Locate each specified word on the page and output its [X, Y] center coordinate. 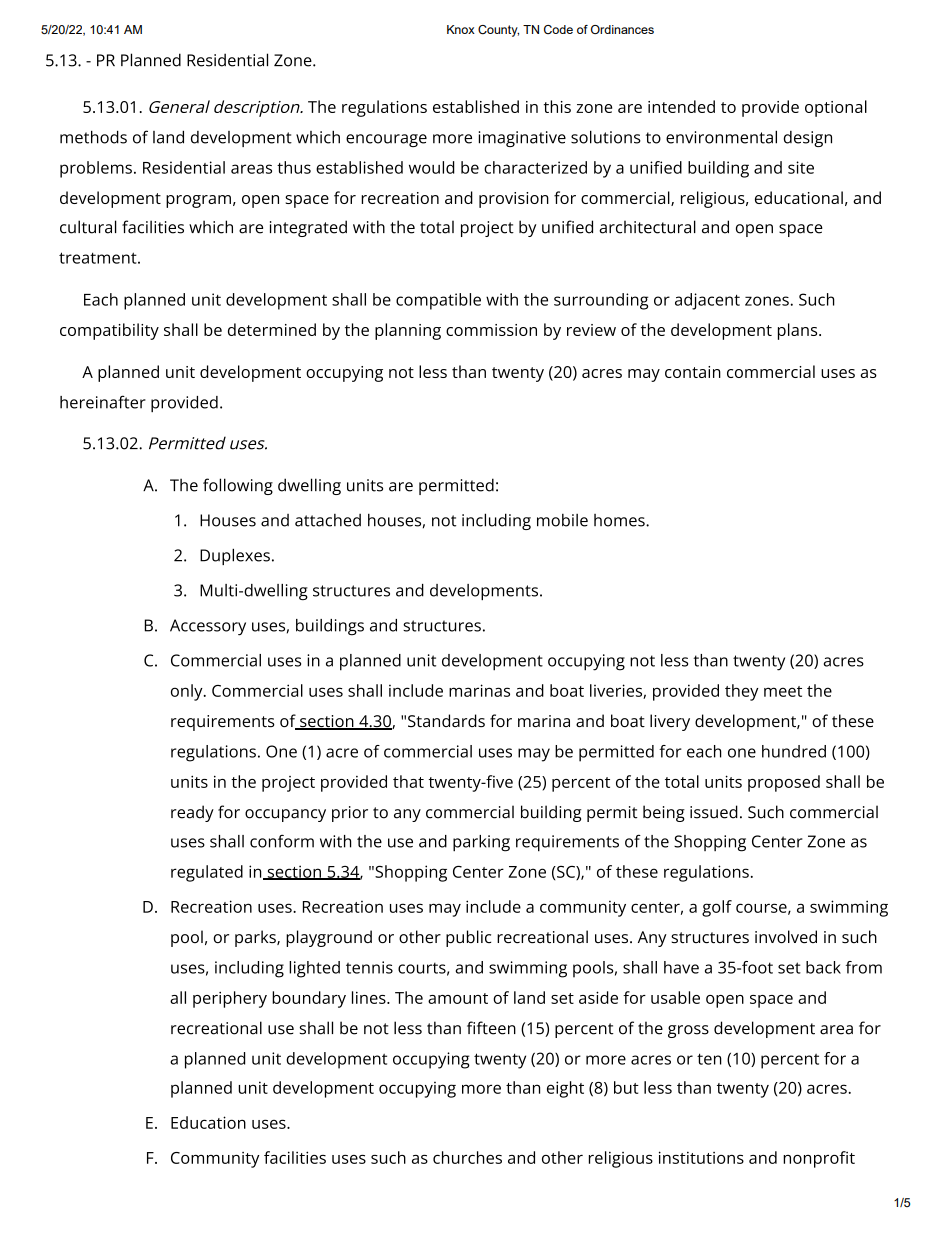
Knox [461, 29]
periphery [230, 999]
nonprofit [819, 1159]
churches [467, 1157]
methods [93, 137]
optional [836, 108]
